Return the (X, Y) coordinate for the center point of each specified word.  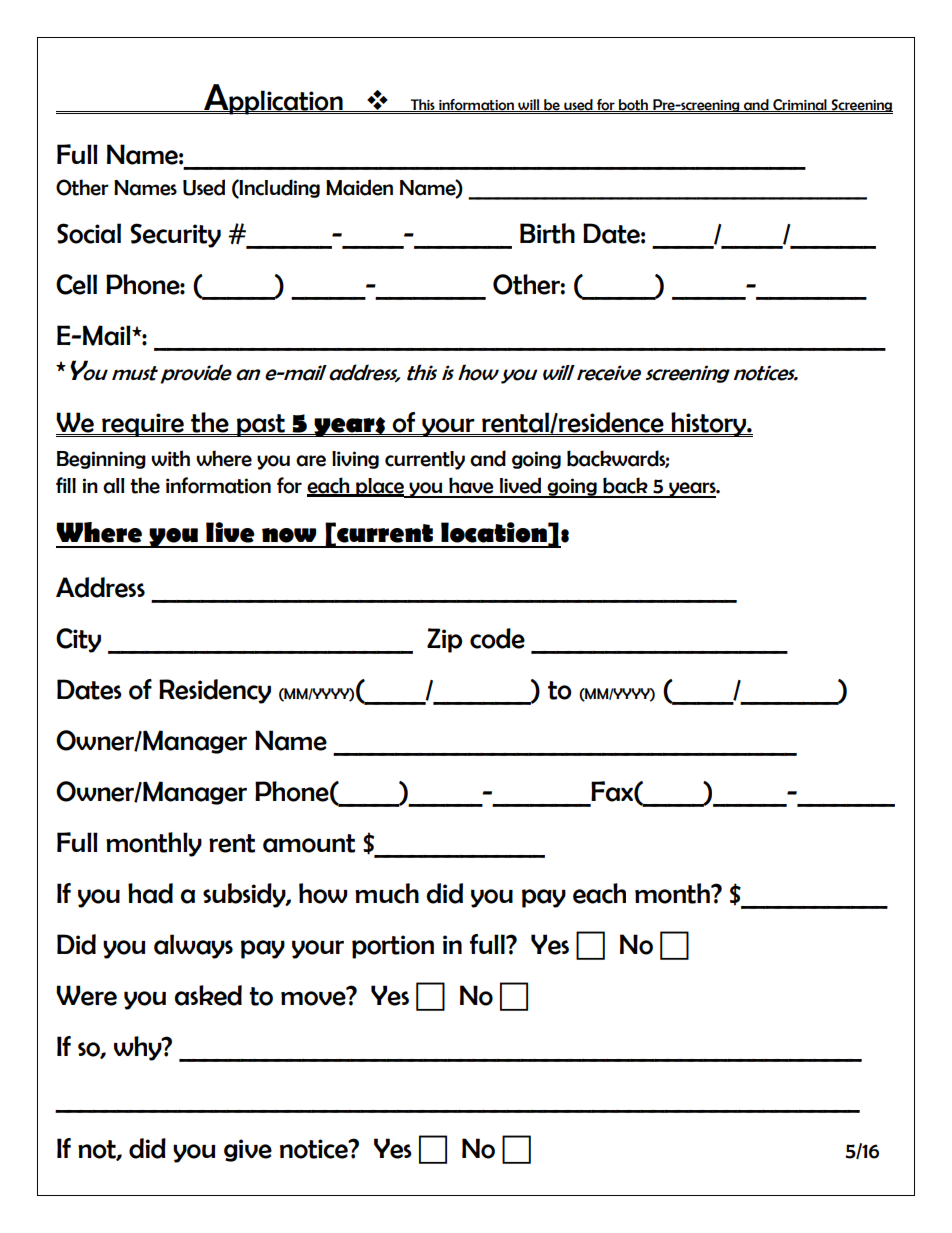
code (497, 638)
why (139, 1048)
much (387, 893)
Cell (76, 284)
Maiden (359, 187)
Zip (444, 640)
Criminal (800, 105)
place (380, 488)
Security (175, 235)
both (633, 105)
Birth (547, 233)
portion (393, 947)
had (150, 893)
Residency (215, 691)
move (314, 997)
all (114, 486)
